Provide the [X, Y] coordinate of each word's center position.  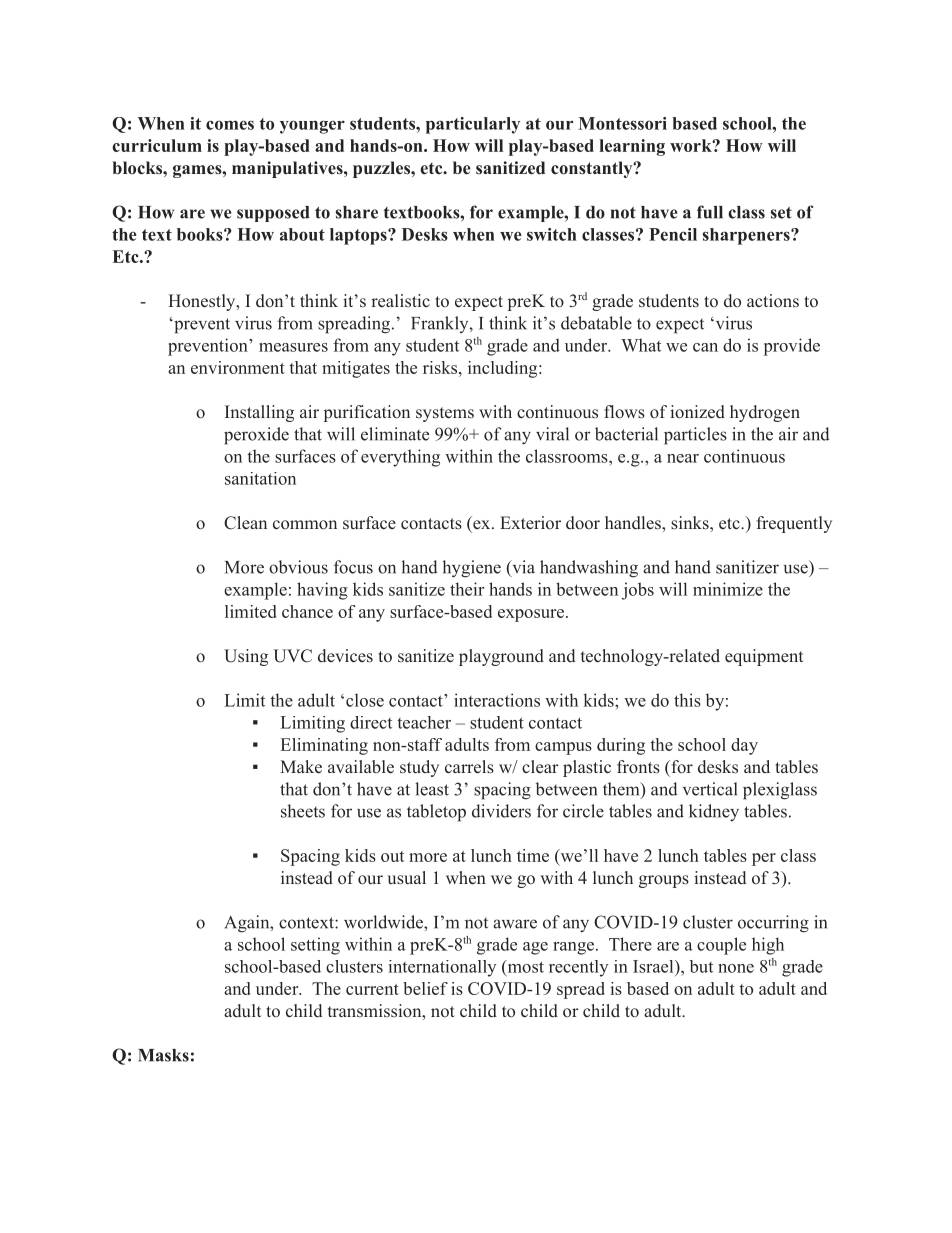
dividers [501, 811]
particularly [473, 125]
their [467, 589]
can [705, 347]
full [710, 212]
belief [425, 988]
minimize [728, 589]
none [736, 968]
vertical [710, 789]
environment [238, 367]
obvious [298, 567]
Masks [163, 1055]
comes [230, 125]
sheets [303, 811]
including [502, 369]
